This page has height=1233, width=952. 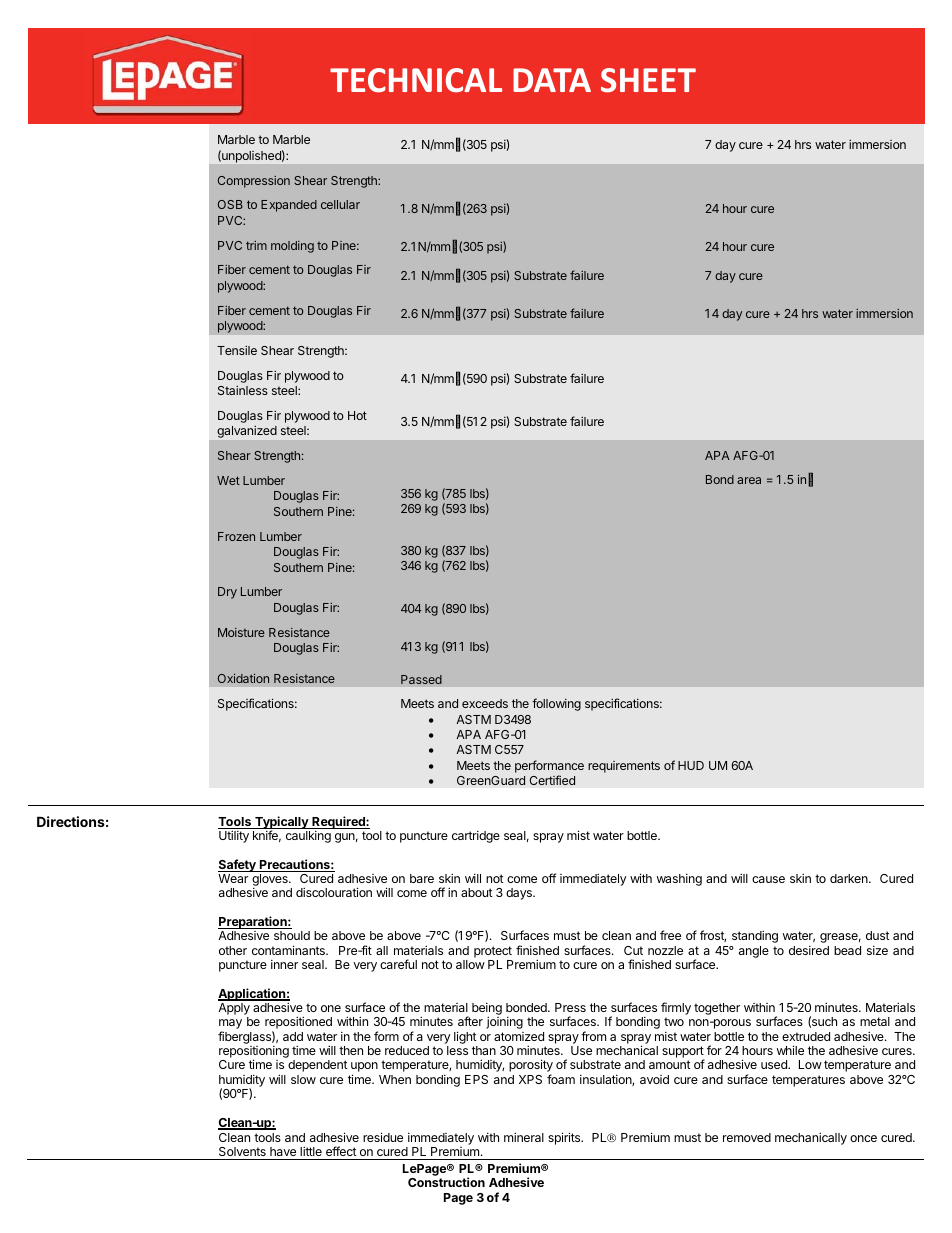 I want to click on spirits, so click(x=565, y=1138).
